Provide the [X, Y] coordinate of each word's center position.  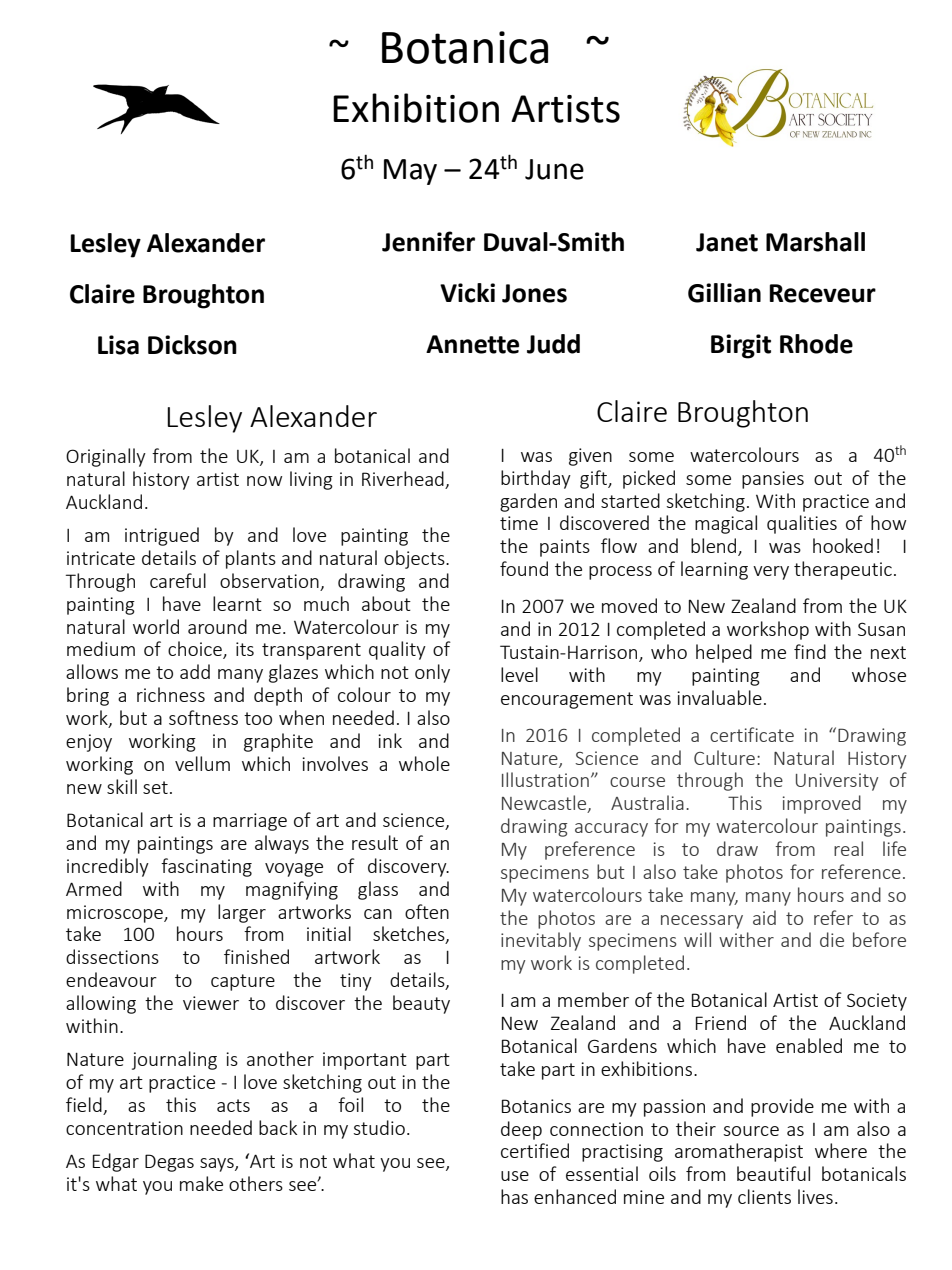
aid [764, 917]
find [810, 651]
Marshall [815, 242]
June [554, 169]
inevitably [541, 941]
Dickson [192, 345]
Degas [169, 1163]
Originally [106, 457]
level [519, 674]
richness [171, 694]
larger [242, 913]
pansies [773, 480]
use [515, 1176]
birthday [536, 479]
